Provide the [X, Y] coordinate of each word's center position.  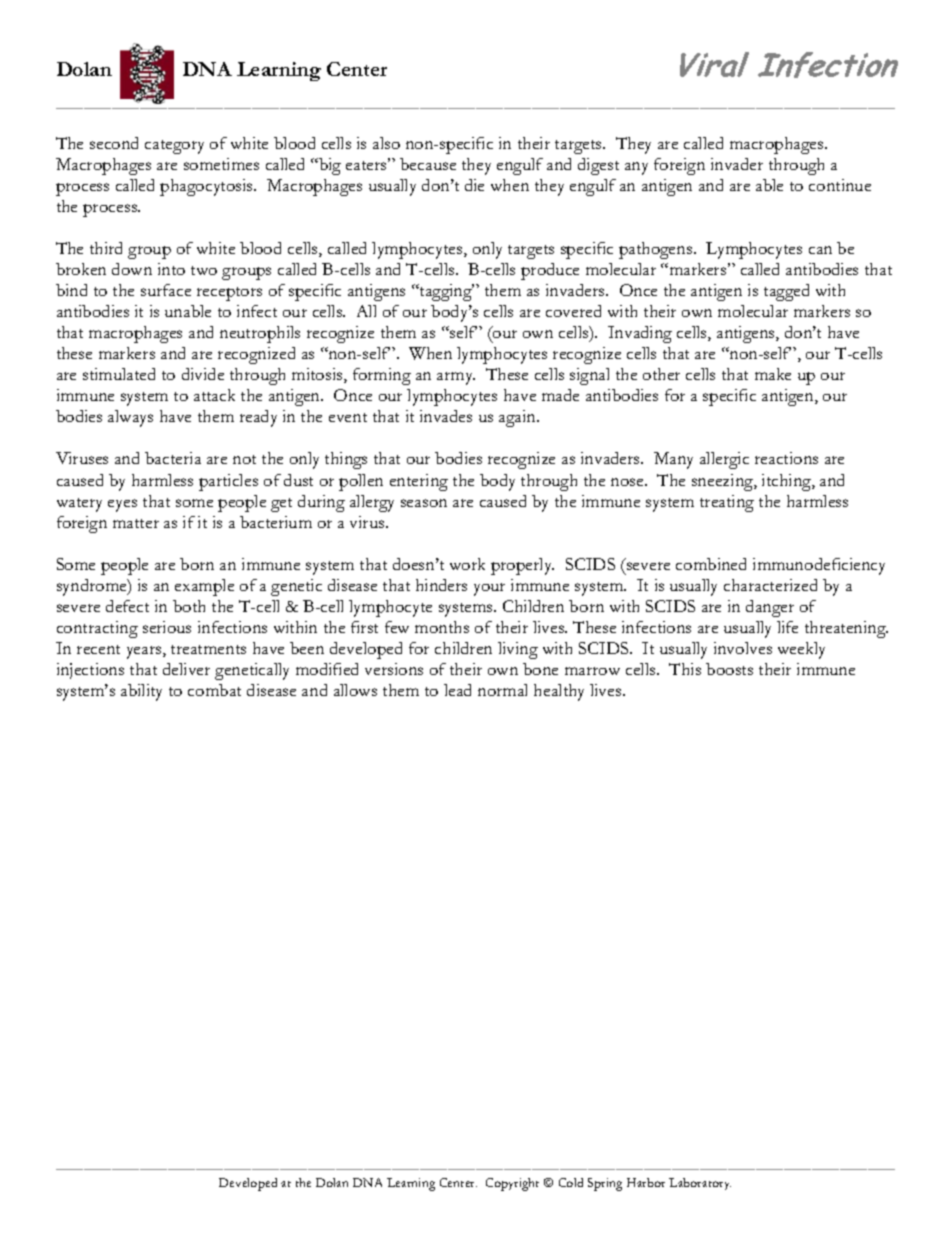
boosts [729, 669]
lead [457, 690]
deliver [186, 669]
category [174, 147]
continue [840, 185]
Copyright [512, 1184]
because [428, 164]
